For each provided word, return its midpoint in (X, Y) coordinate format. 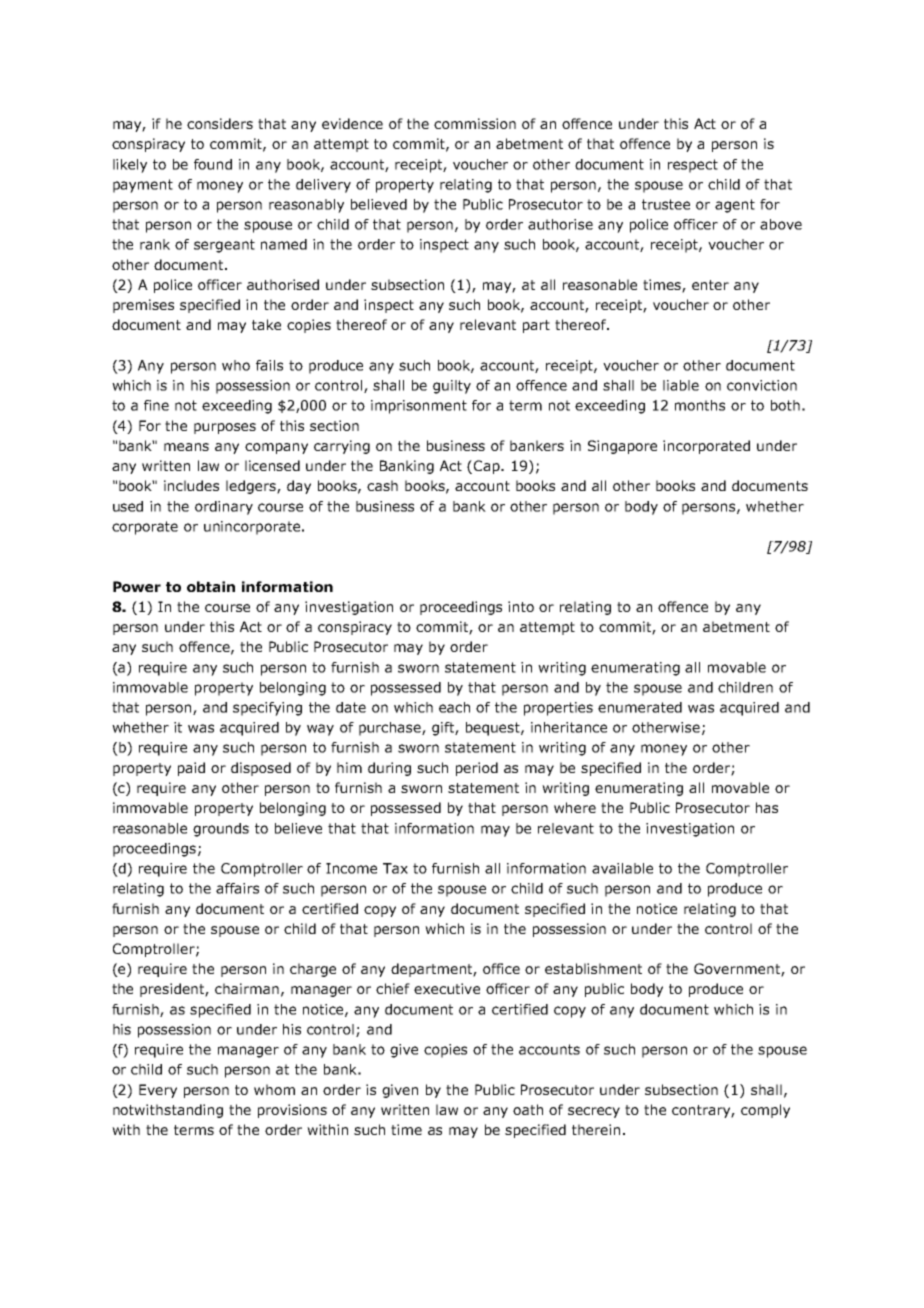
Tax (395, 868)
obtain (211, 586)
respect (693, 166)
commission (475, 123)
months (700, 405)
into (521, 606)
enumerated (640, 707)
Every (158, 1091)
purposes (225, 428)
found (213, 164)
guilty (452, 387)
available (622, 868)
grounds (221, 830)
